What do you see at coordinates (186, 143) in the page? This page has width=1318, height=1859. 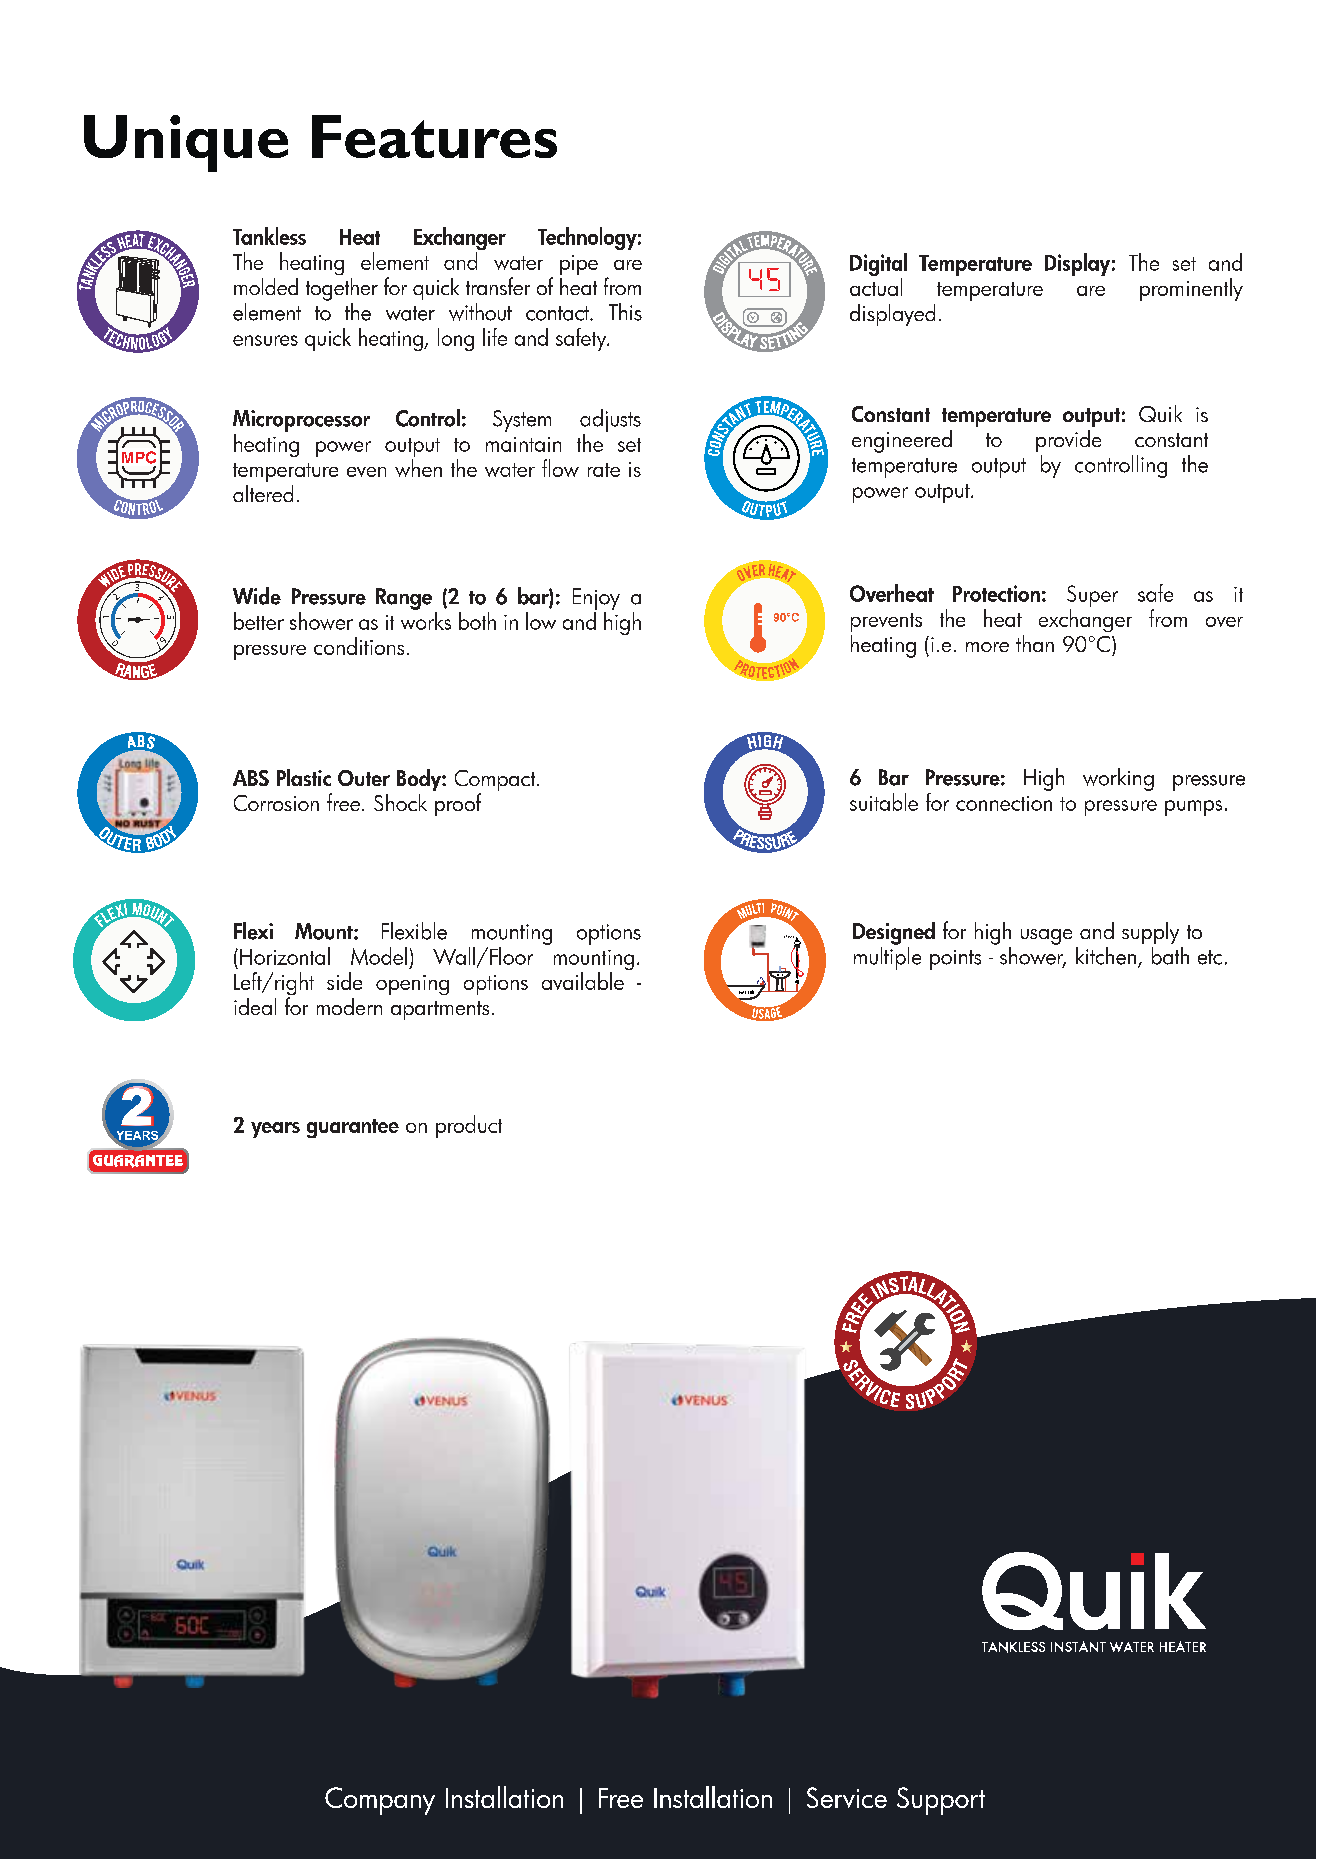 I see `Unique` at bounding box center [186, 143].
